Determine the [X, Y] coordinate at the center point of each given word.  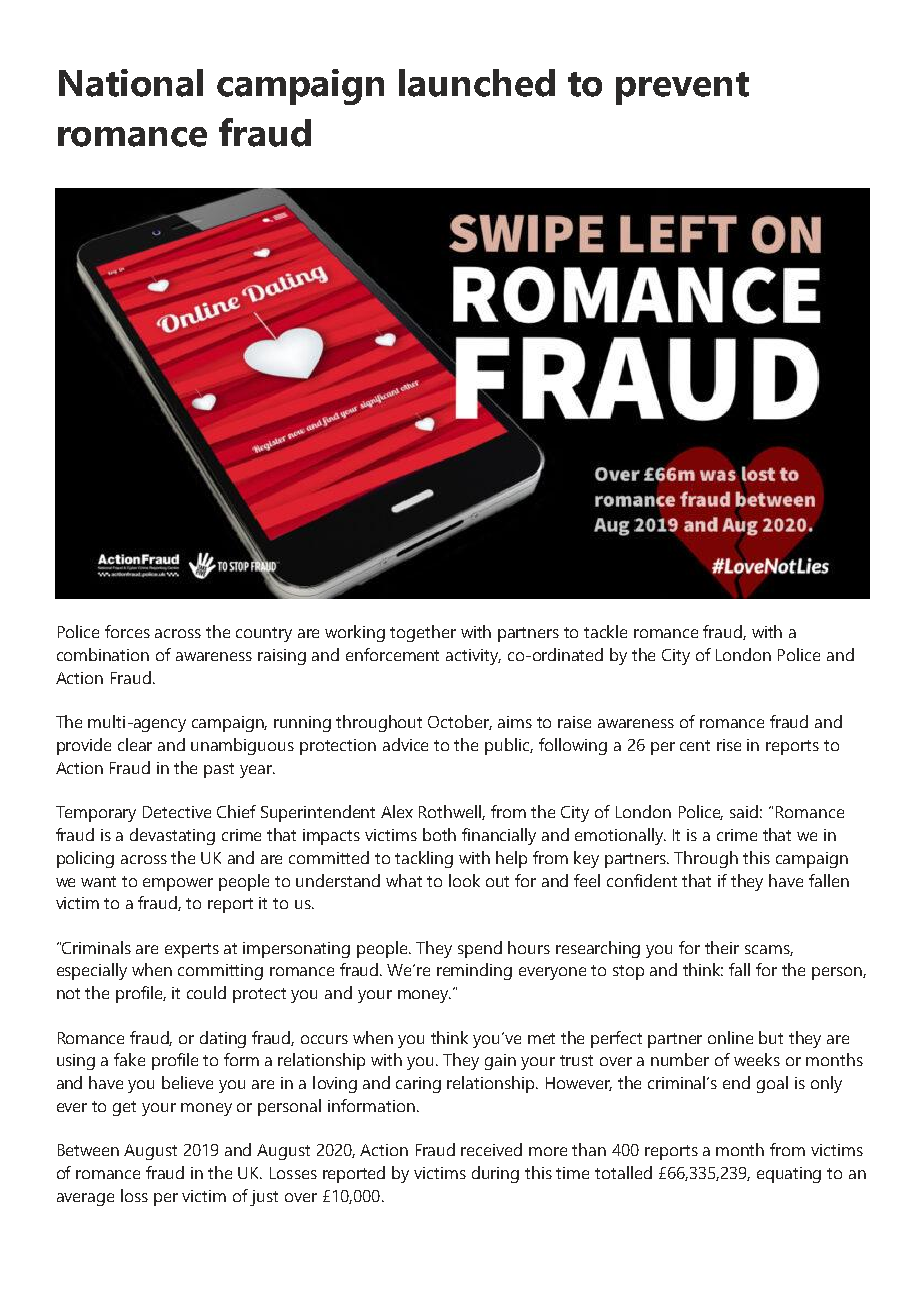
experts [192, 950]
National [131, 83]
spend [480, 949]
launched [477, 83]
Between [88, 1150]
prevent [682, 88]
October [460, 722]
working [355, 633]
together [423, 633]
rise [729, 745]
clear [135, 744]
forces [127, 631]
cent [695, 745]
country [264, 634]
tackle [605, 631]
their [722, 947]
